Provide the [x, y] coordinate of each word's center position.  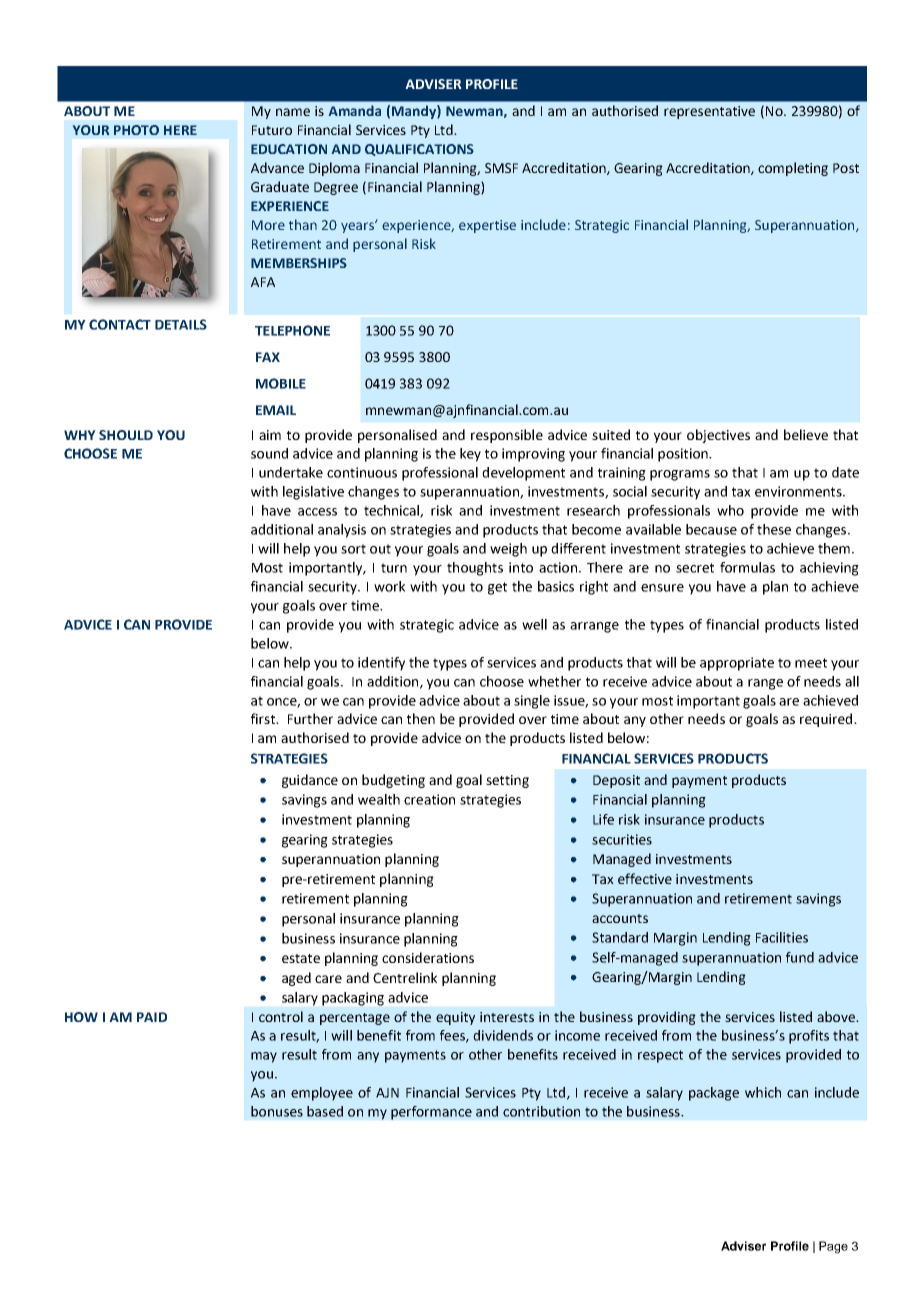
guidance [310, 781]
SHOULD [126, 435]
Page [833, 1247]
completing [793, 169]
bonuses [277, 1111]
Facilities [782, 937]
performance [431, 1113]
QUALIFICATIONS [419, 150]
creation [429, 799]
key [470, 455]
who [730, 510]
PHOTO [136, 130]
